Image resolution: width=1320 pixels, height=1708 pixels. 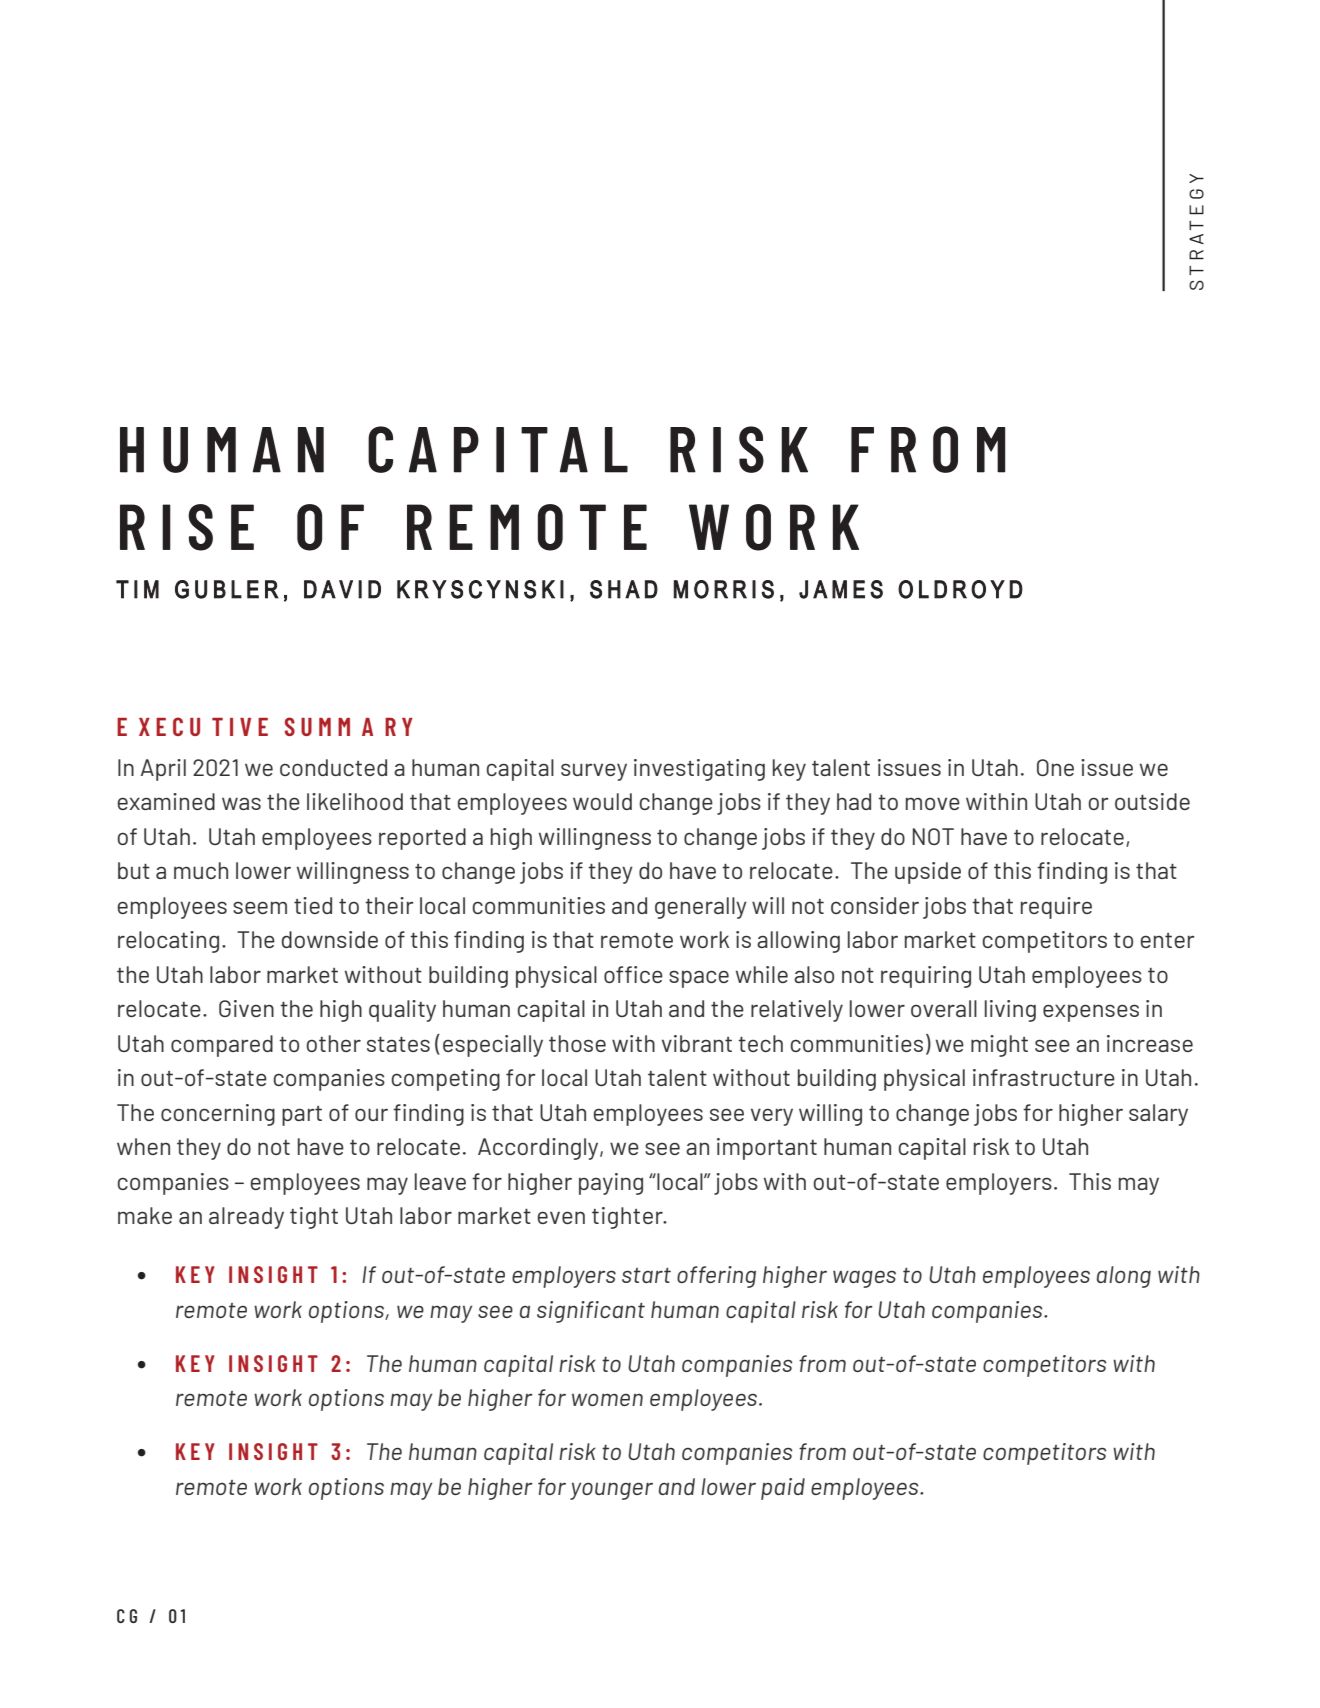 I want to click on SHAD, so click(x=624, y=589).
